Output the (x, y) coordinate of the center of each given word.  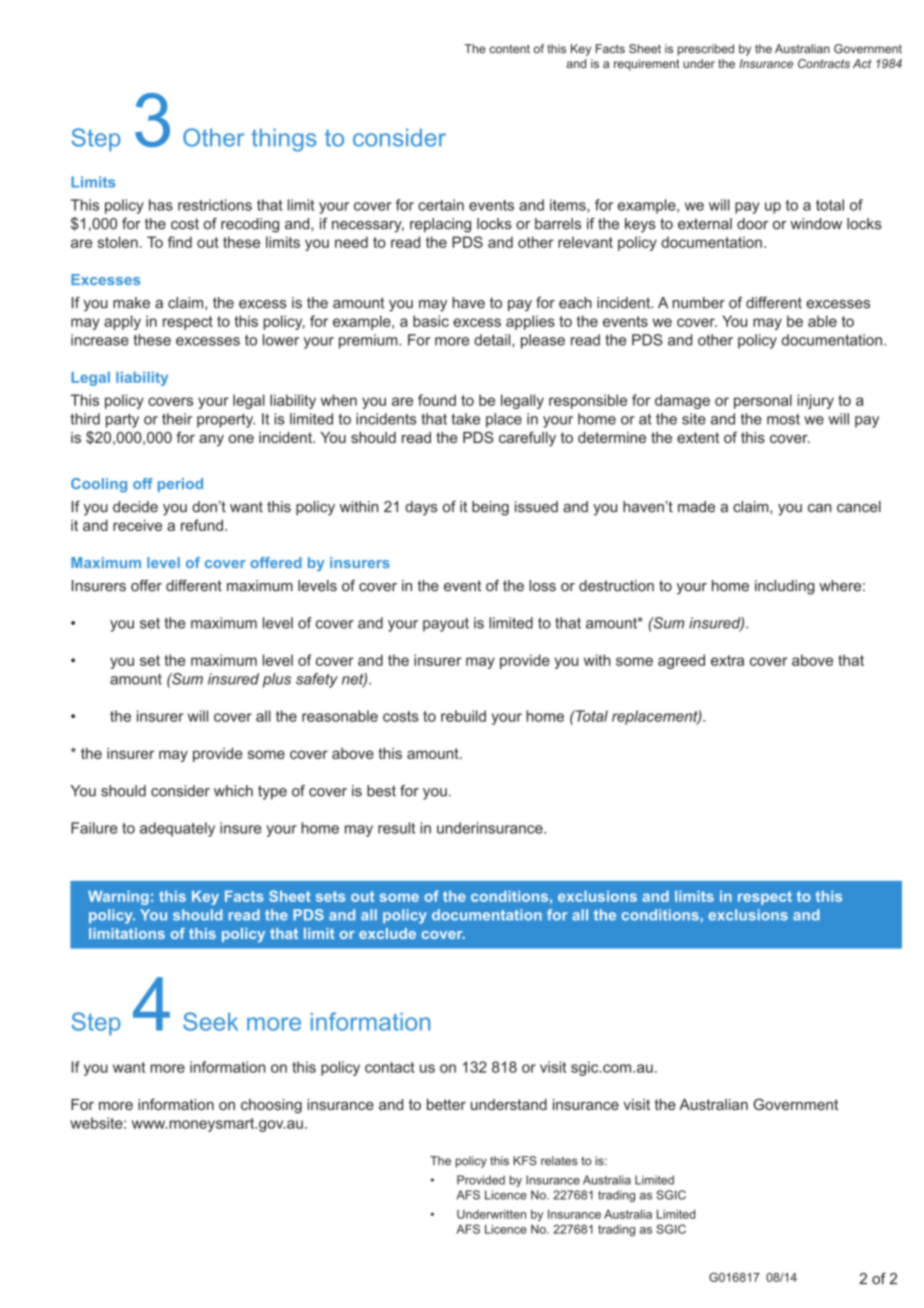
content (509, 49)
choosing (271, 1106)
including (785, 587)
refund (202, 525)
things (284, 140)
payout (446, 625)
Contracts (824, 63)
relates (559, 1161)
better (446, 1104)
